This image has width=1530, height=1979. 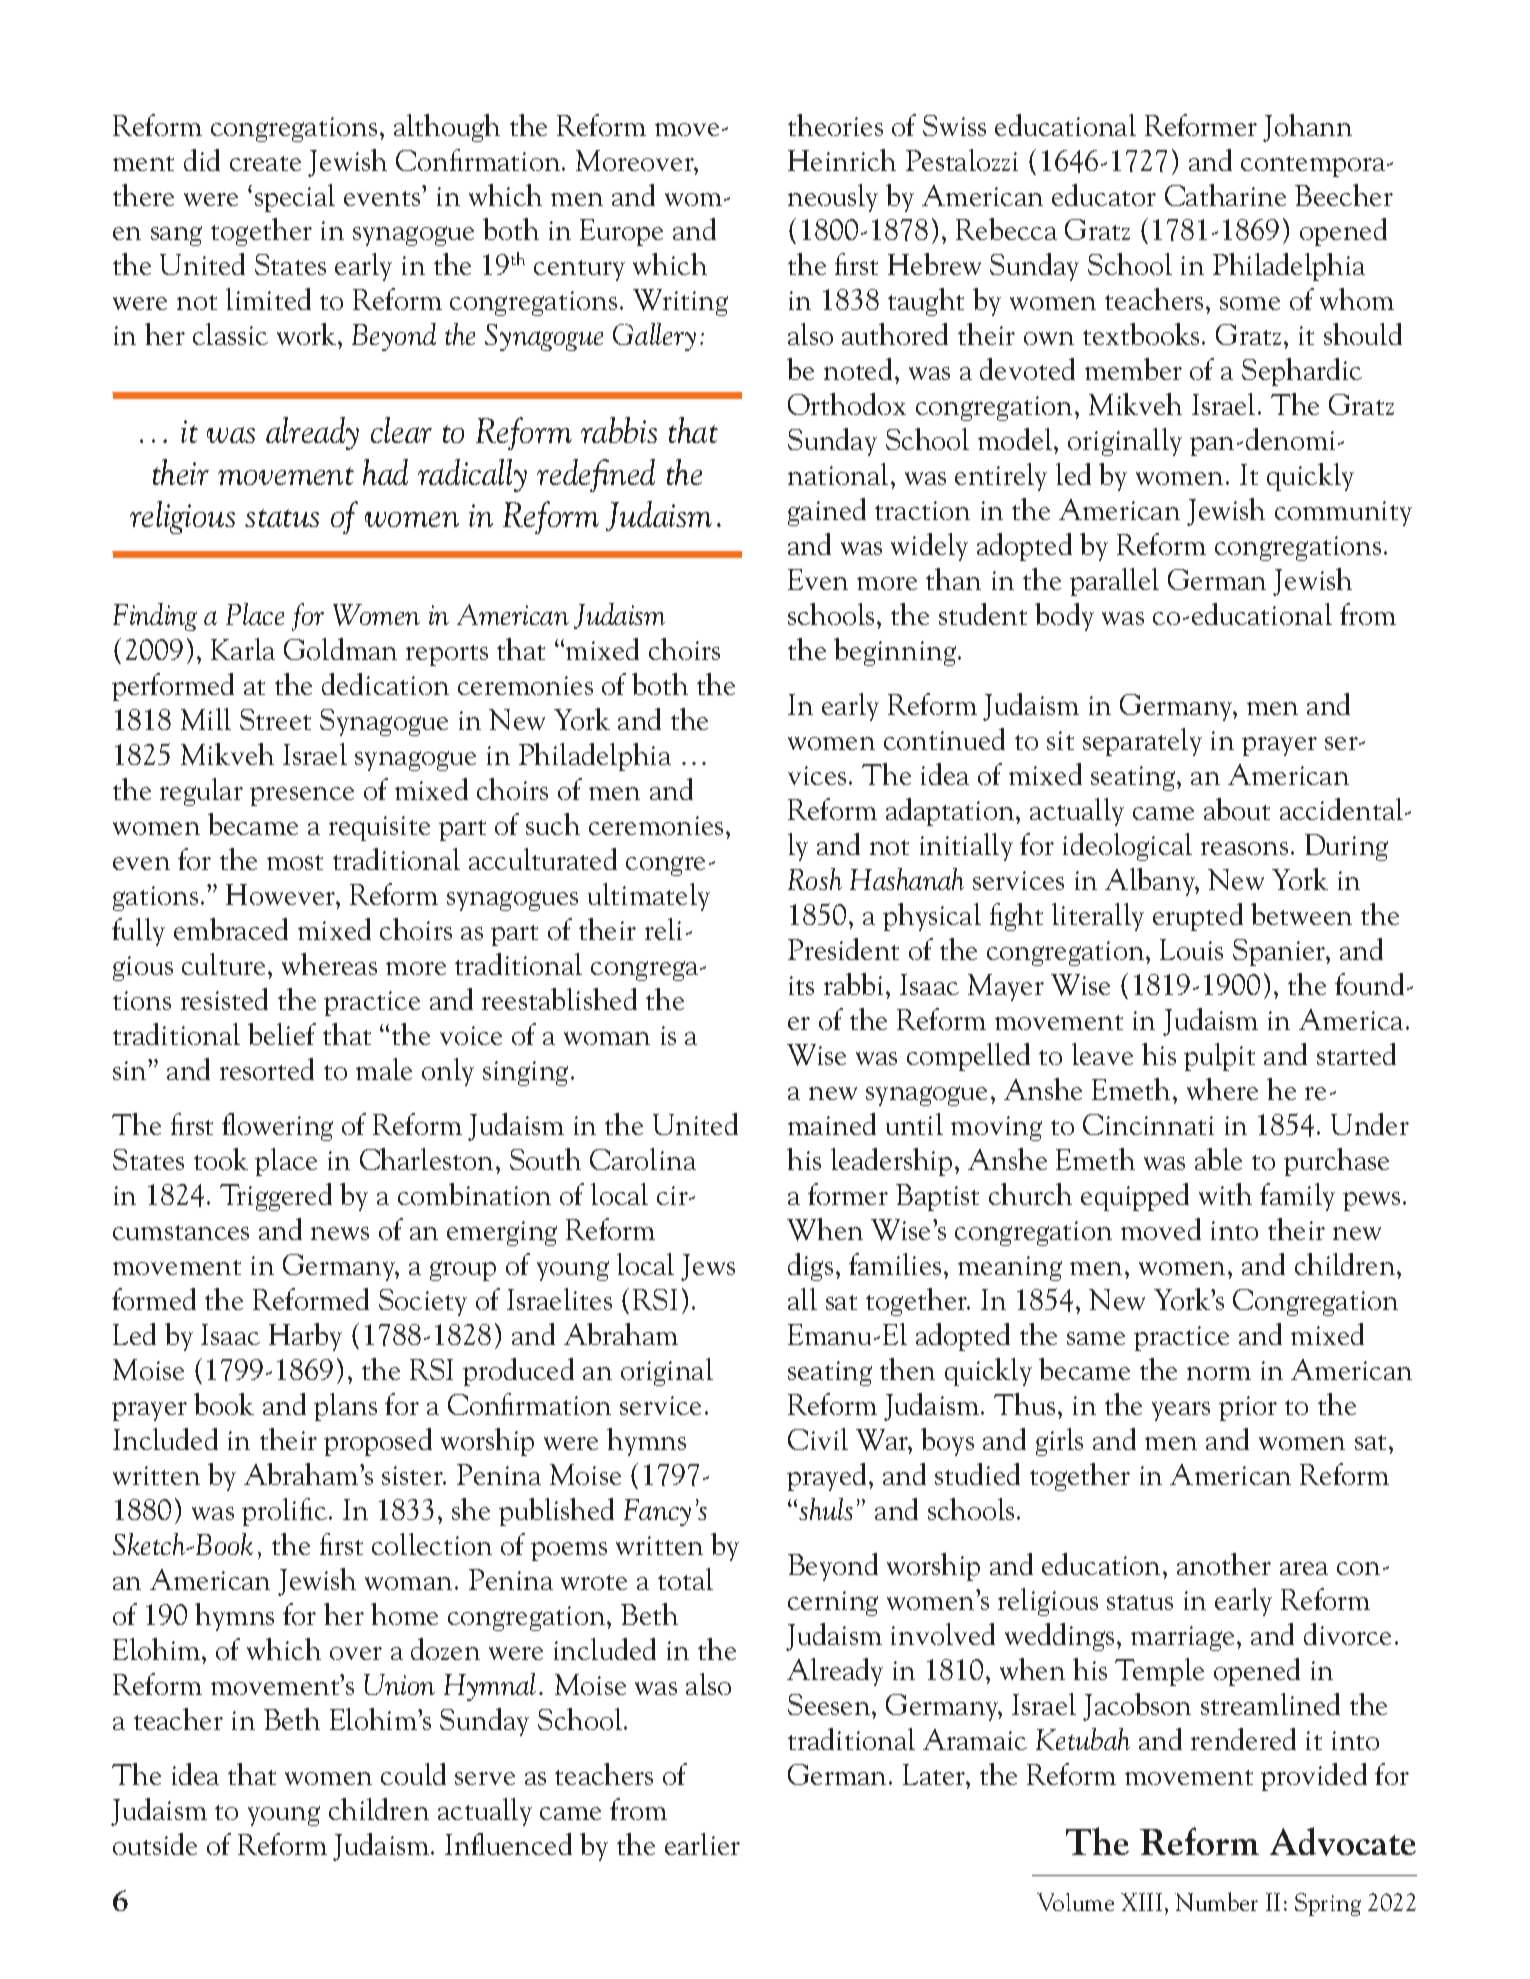 What do you see at coordinates (1114, 582) in the image?
I see `parallel` at bounding box center [1114, 582].
